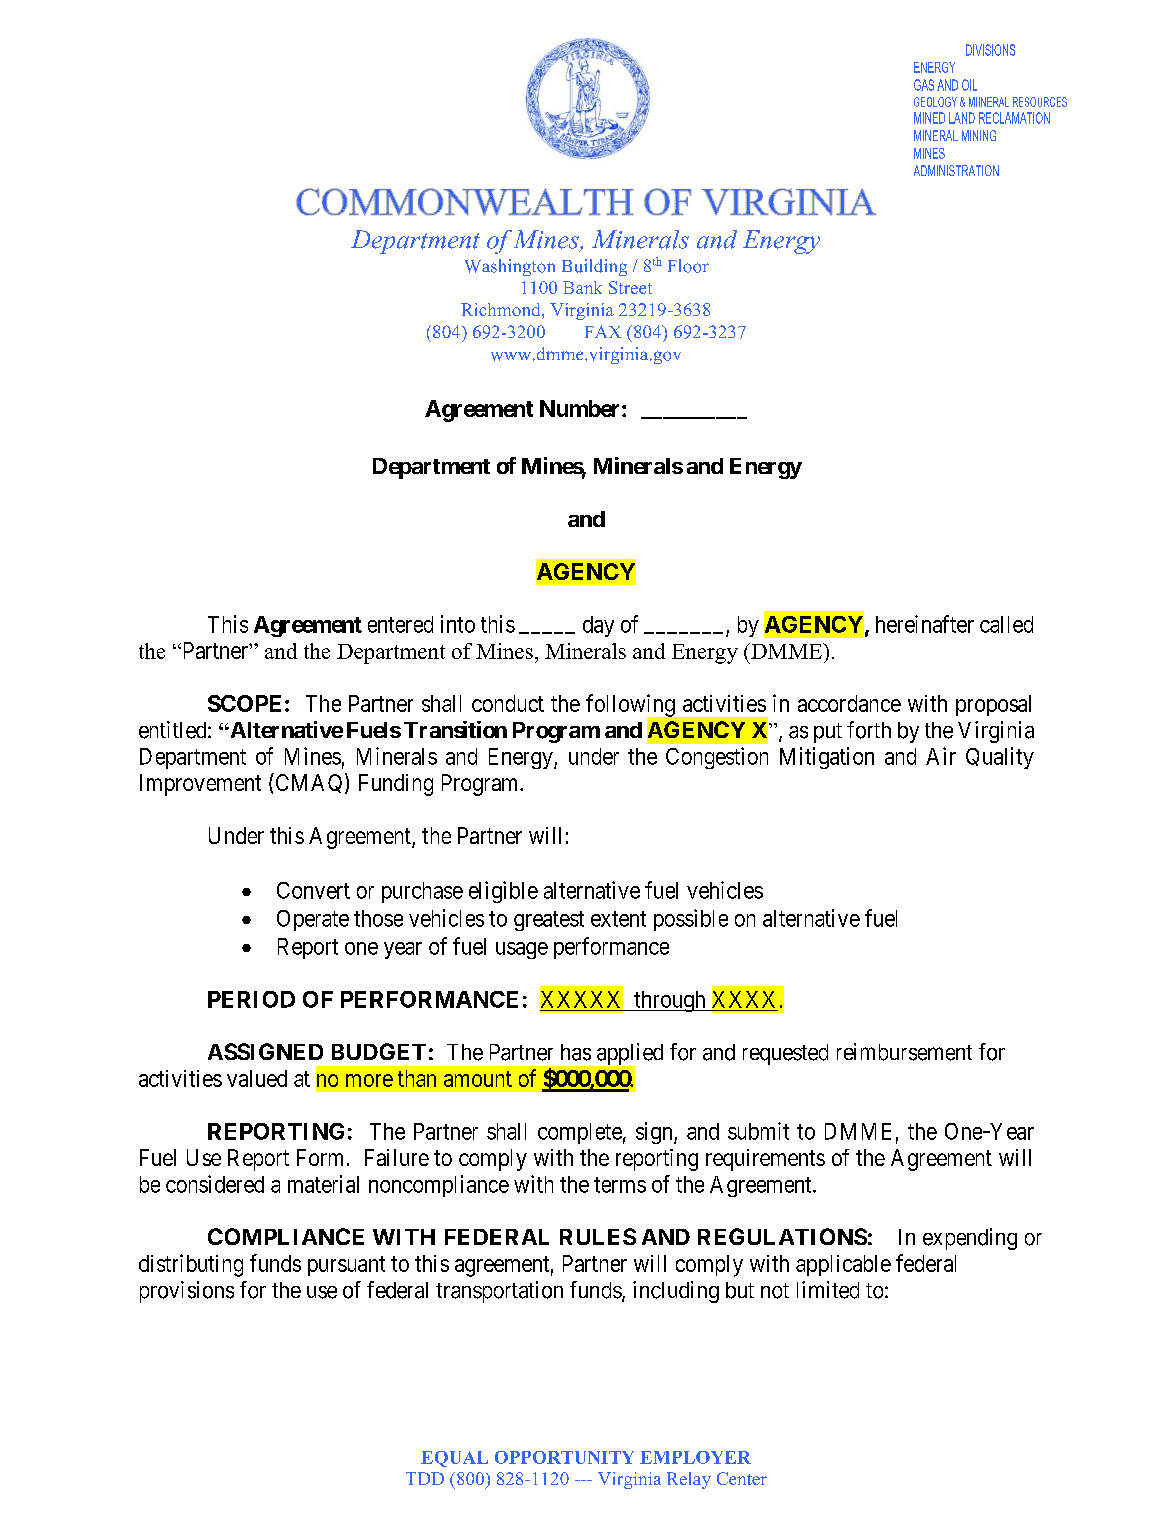 Image resolution: width=1172 pixels, height=1517 pixels. I want to click on TDD, so click(425, 1478).
